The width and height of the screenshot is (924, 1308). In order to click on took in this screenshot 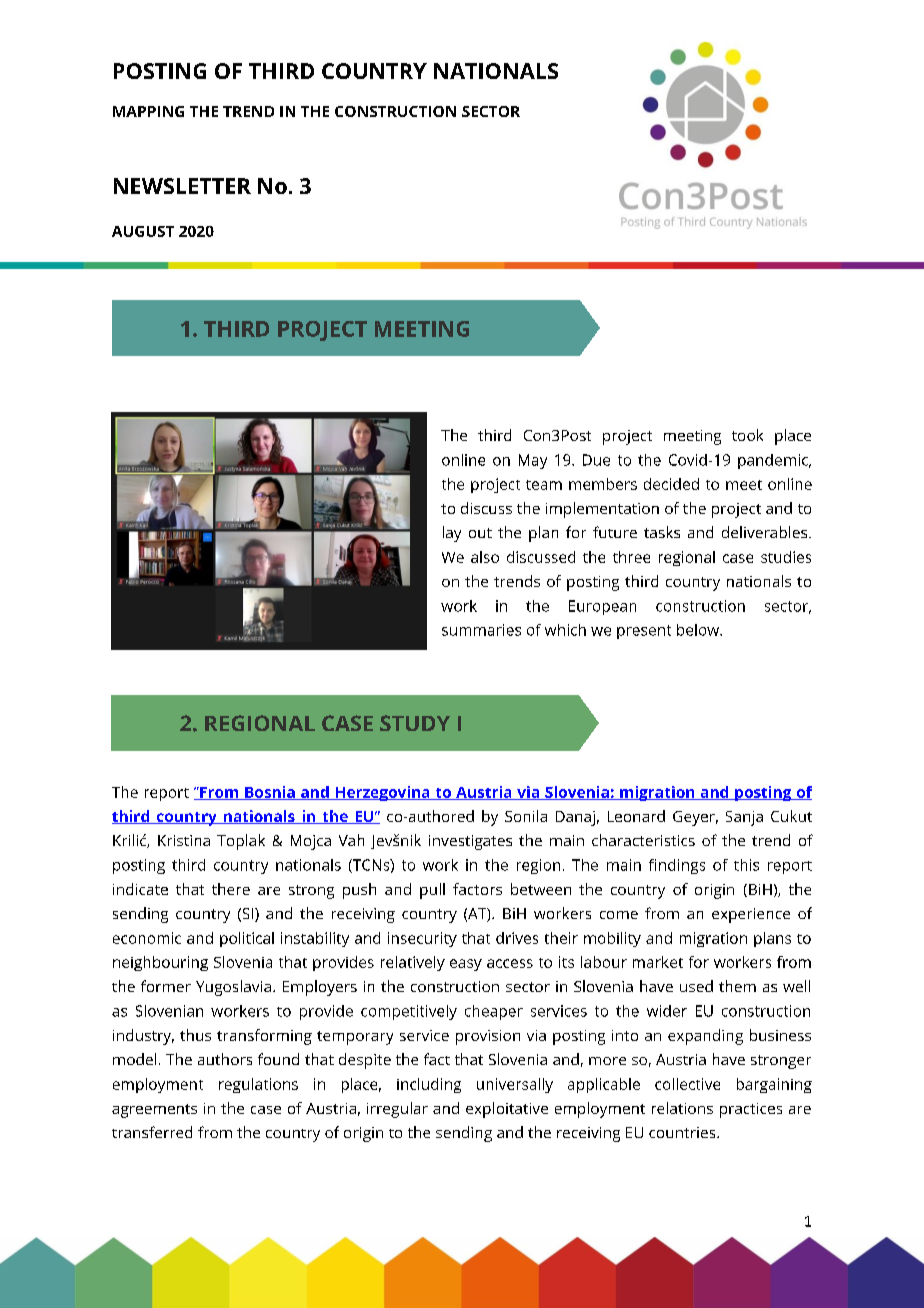, I will do `click(747, 435)`.
